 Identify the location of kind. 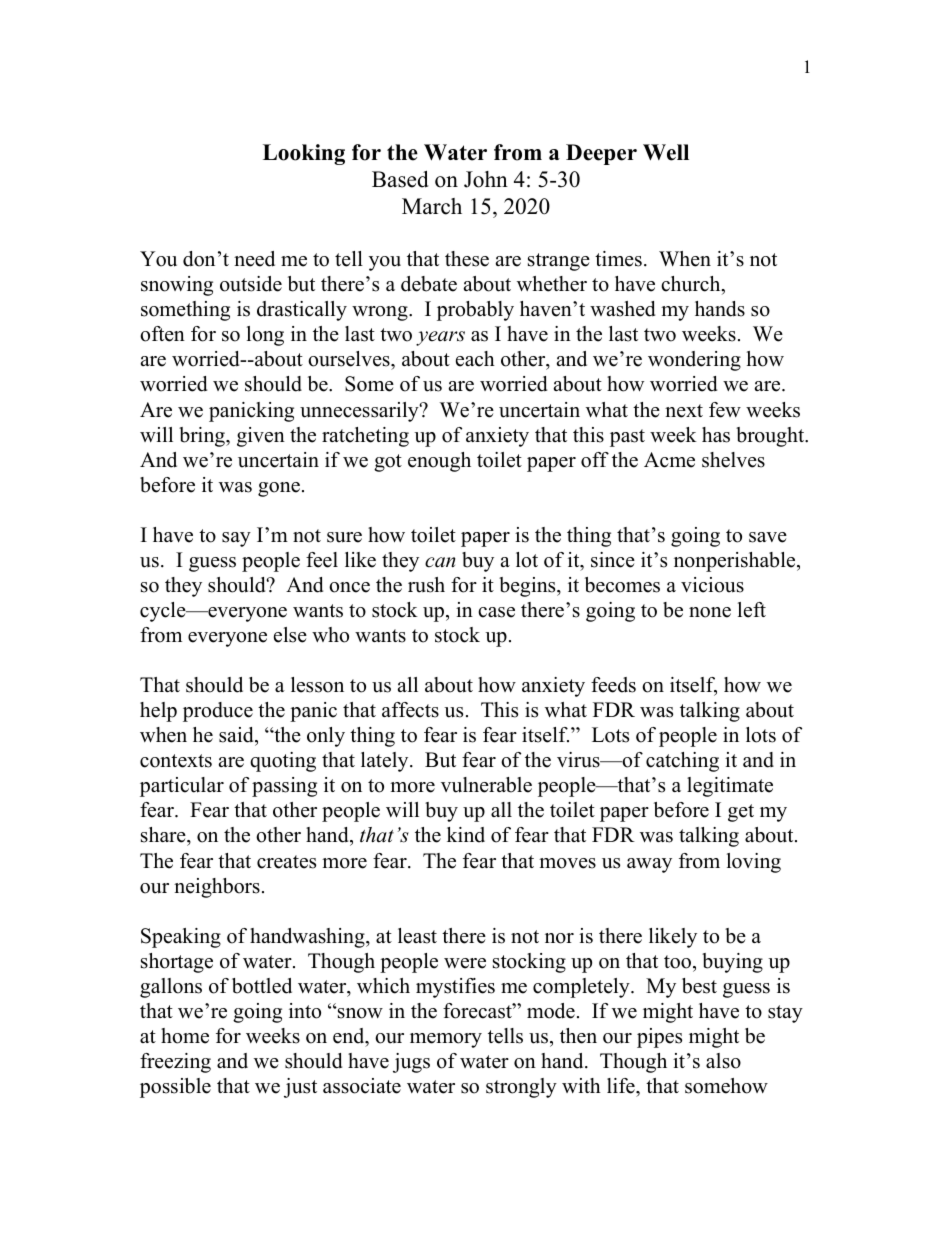
(466, 835).
